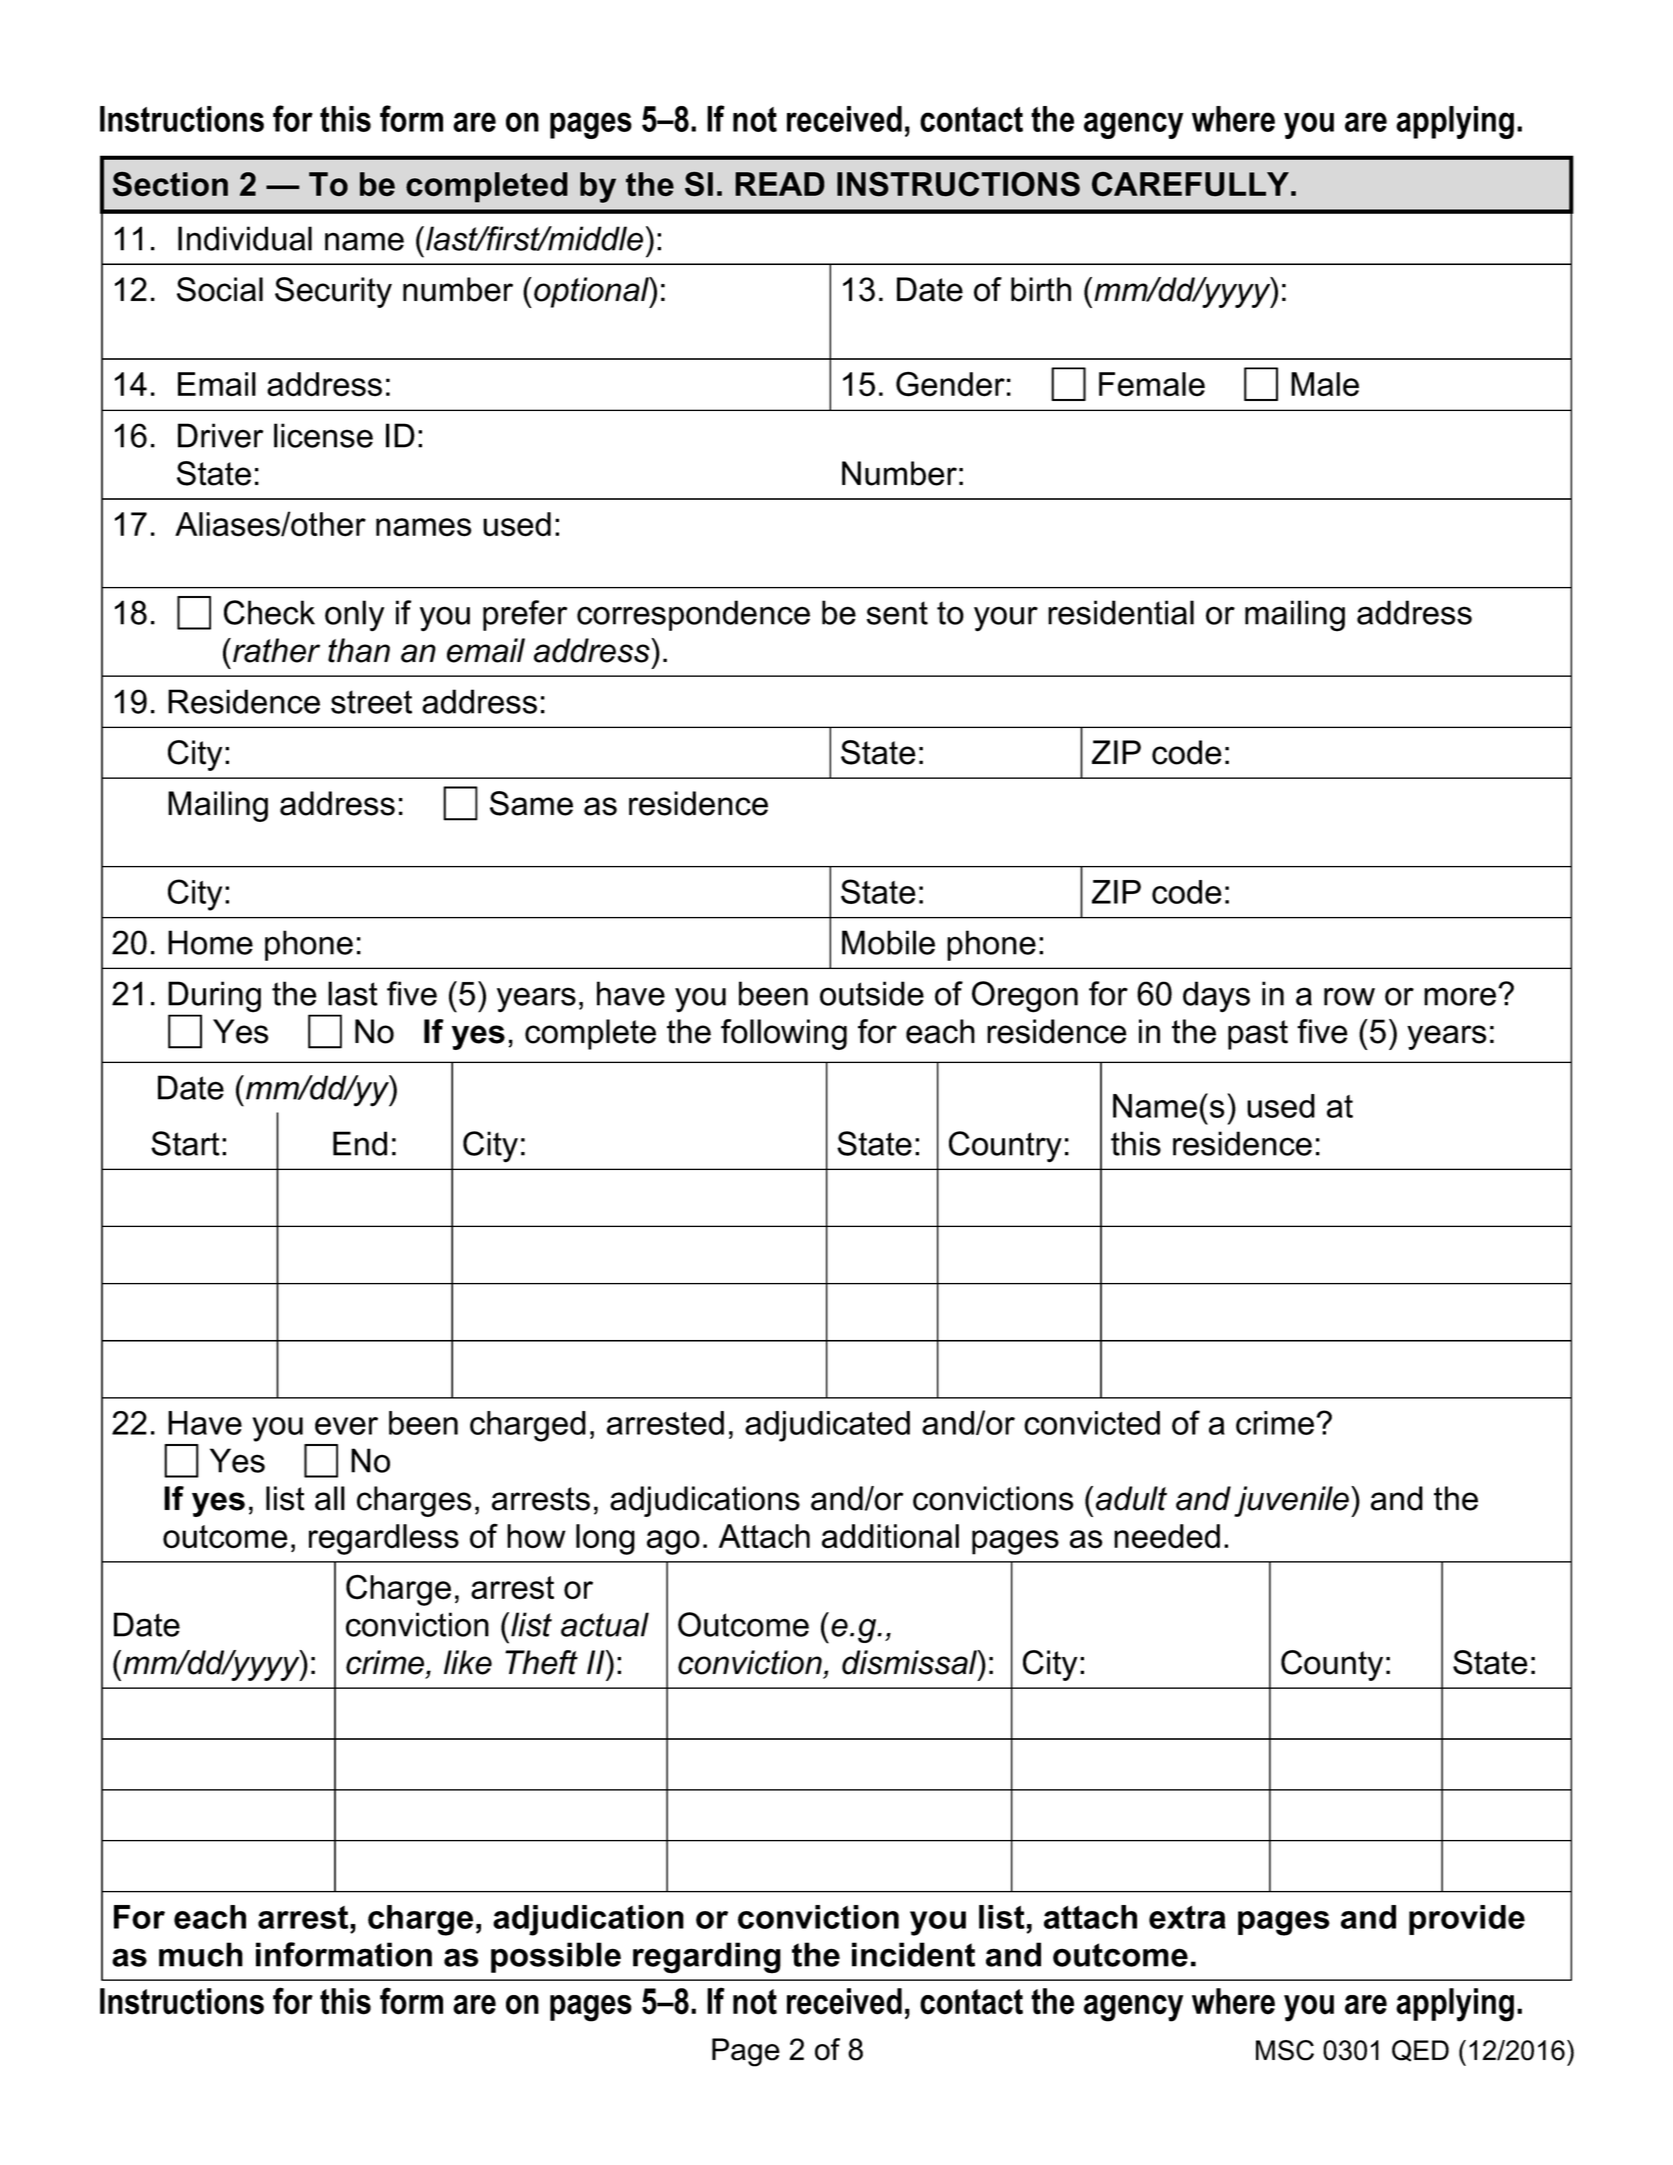 This screenshot has height=2165, width=1673. Describe the element at coordinates (1041, 289) in the screenshot. I see `birth` at that location.
